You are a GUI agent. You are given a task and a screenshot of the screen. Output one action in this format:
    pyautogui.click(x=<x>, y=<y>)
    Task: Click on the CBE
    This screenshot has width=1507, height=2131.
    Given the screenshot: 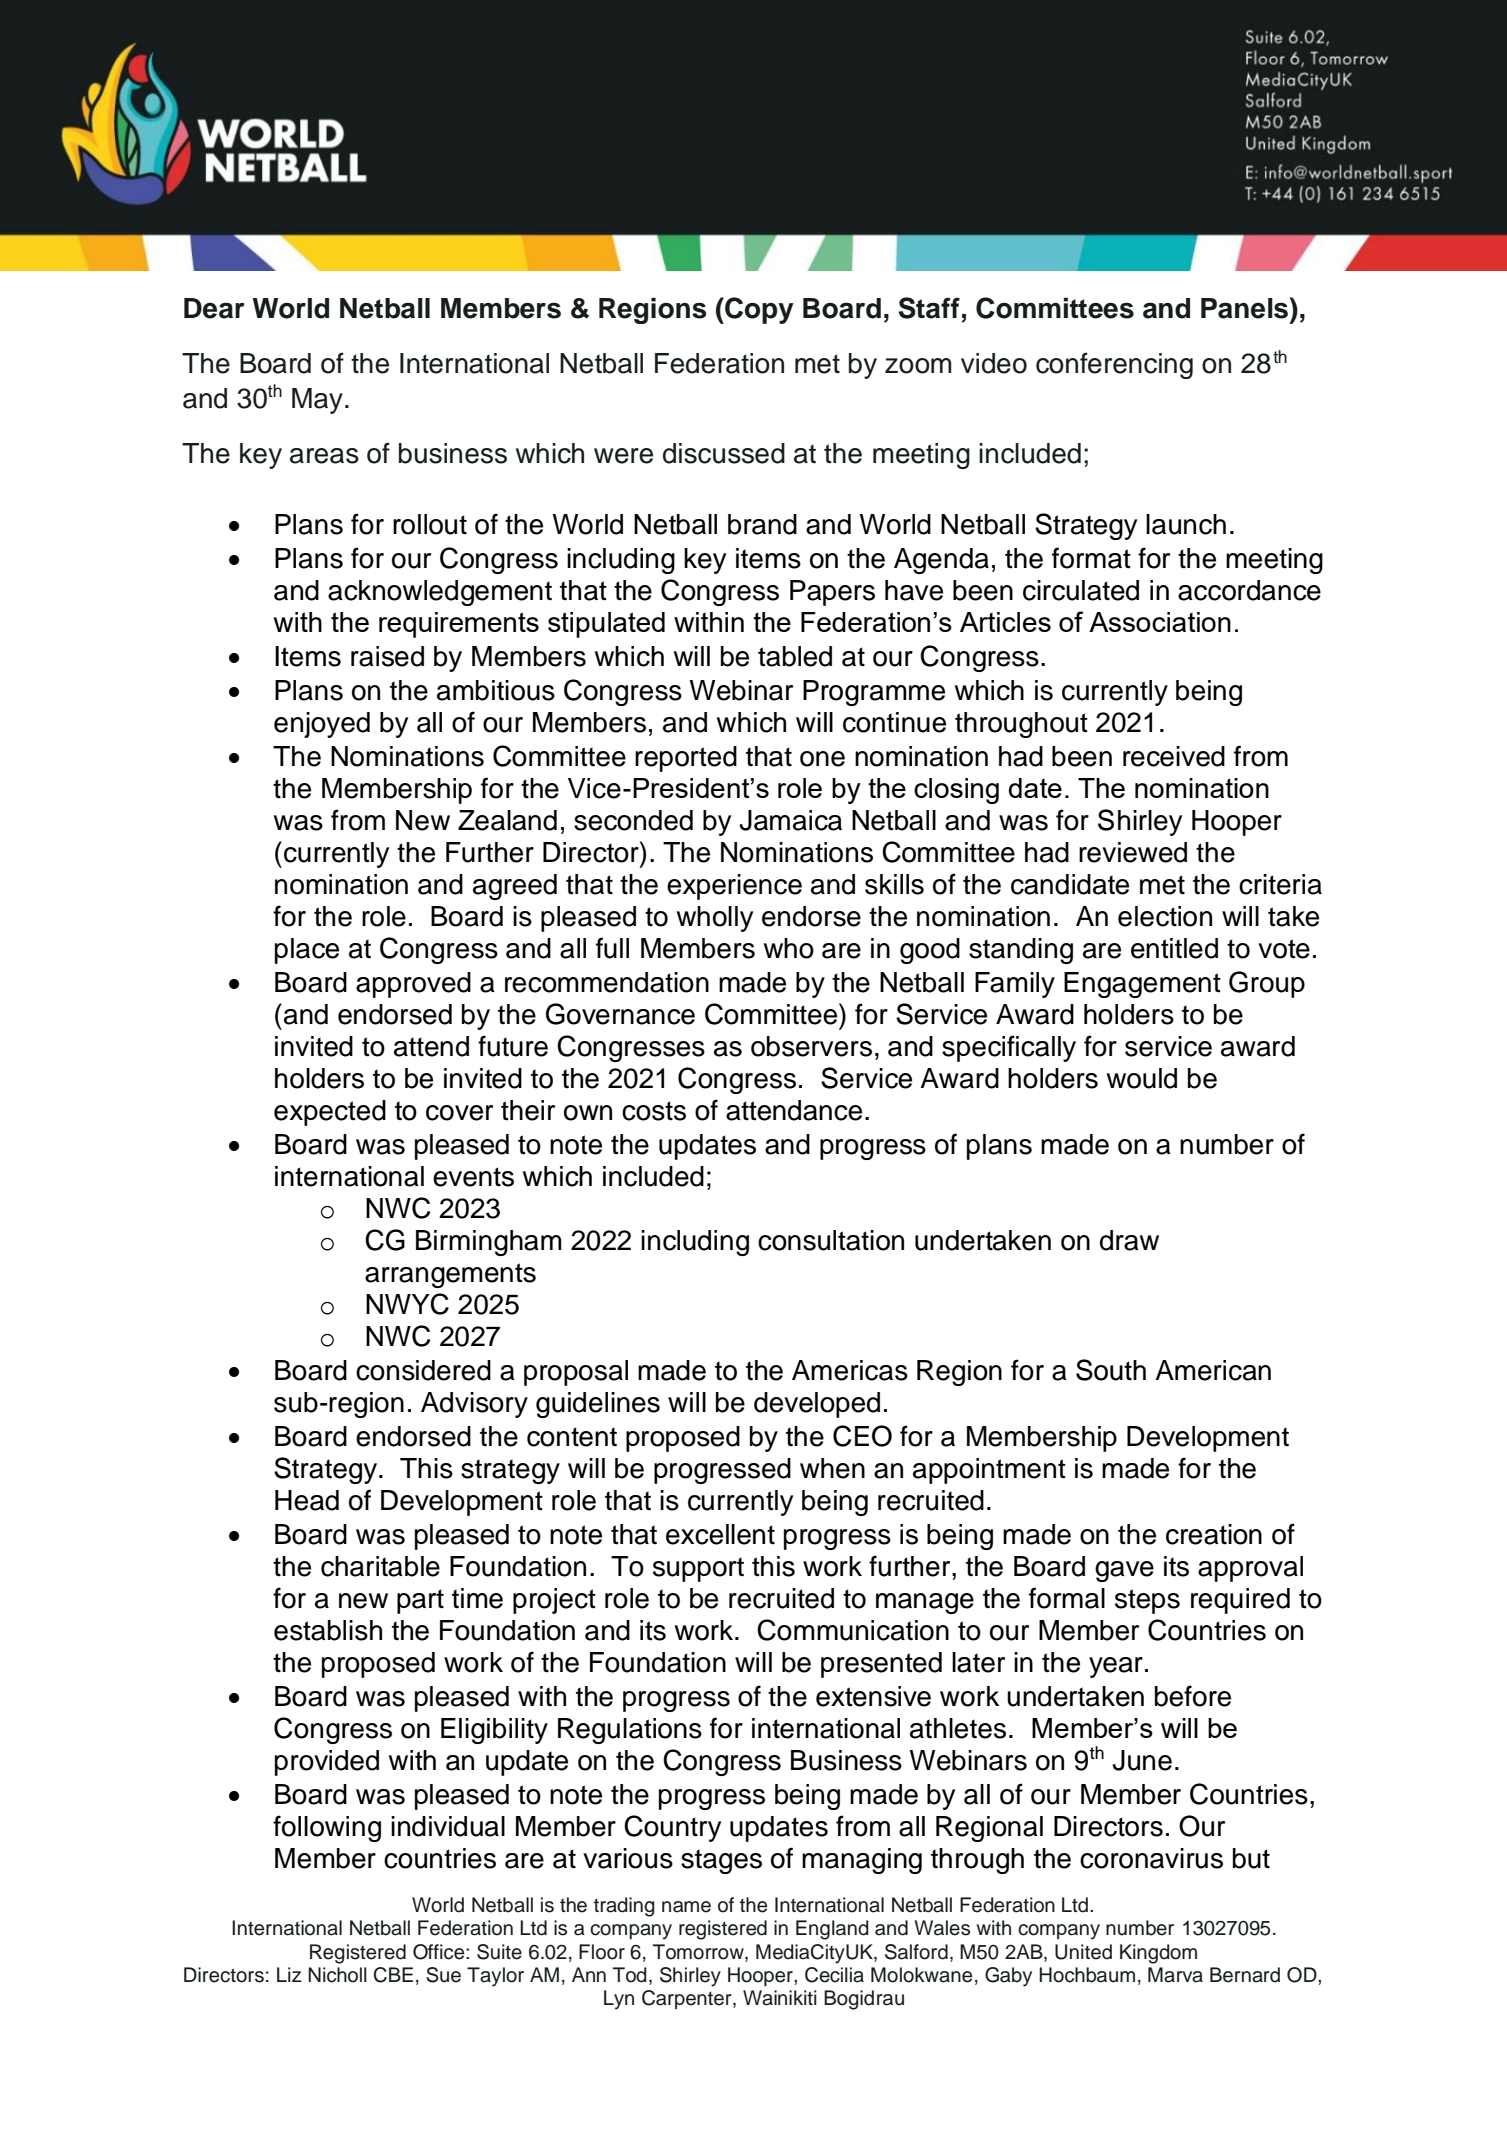 What is the action you would take?
    pyautogui.click(x=393, y=1975)
